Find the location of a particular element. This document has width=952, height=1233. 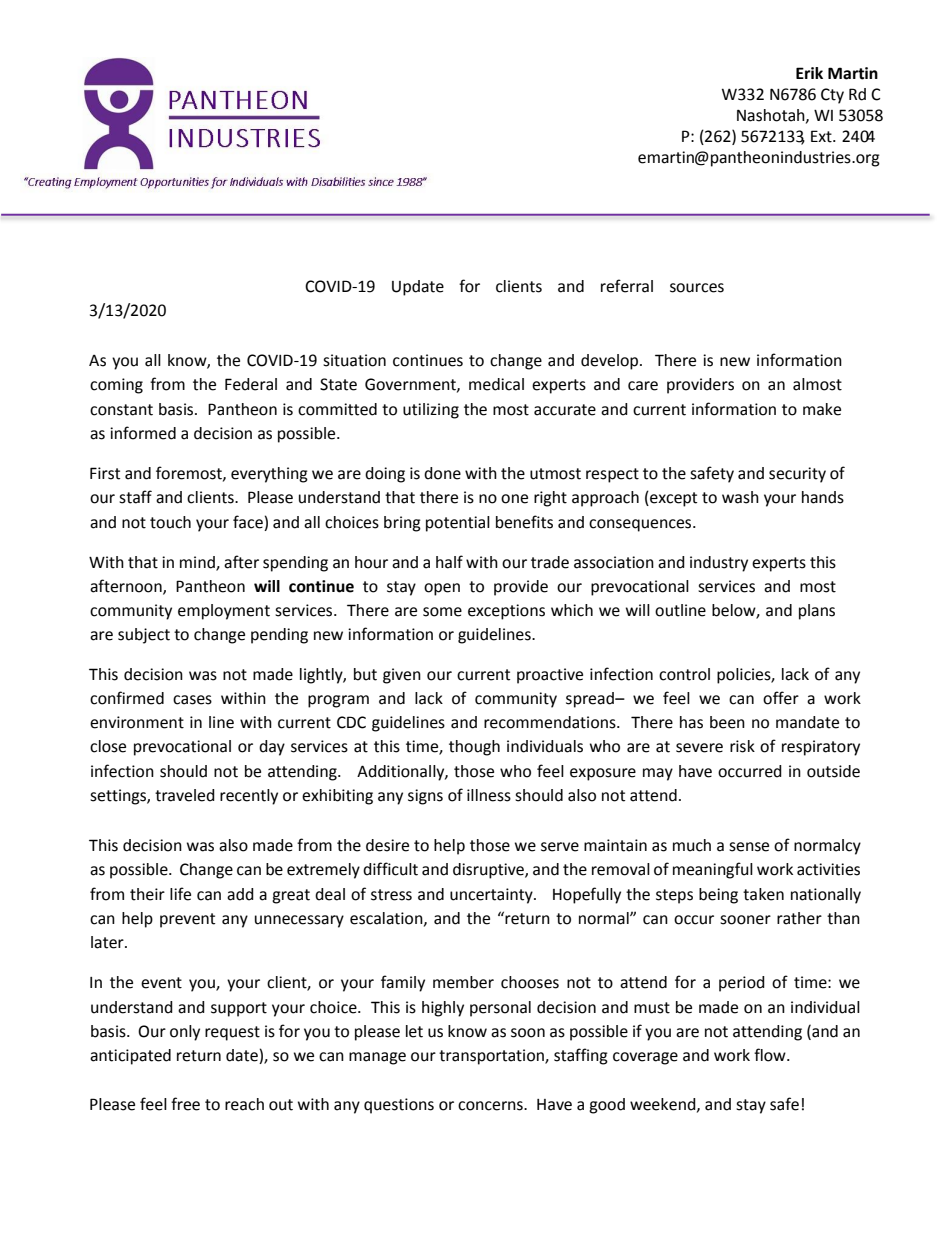

mind is located at coordinates (198, 563).
